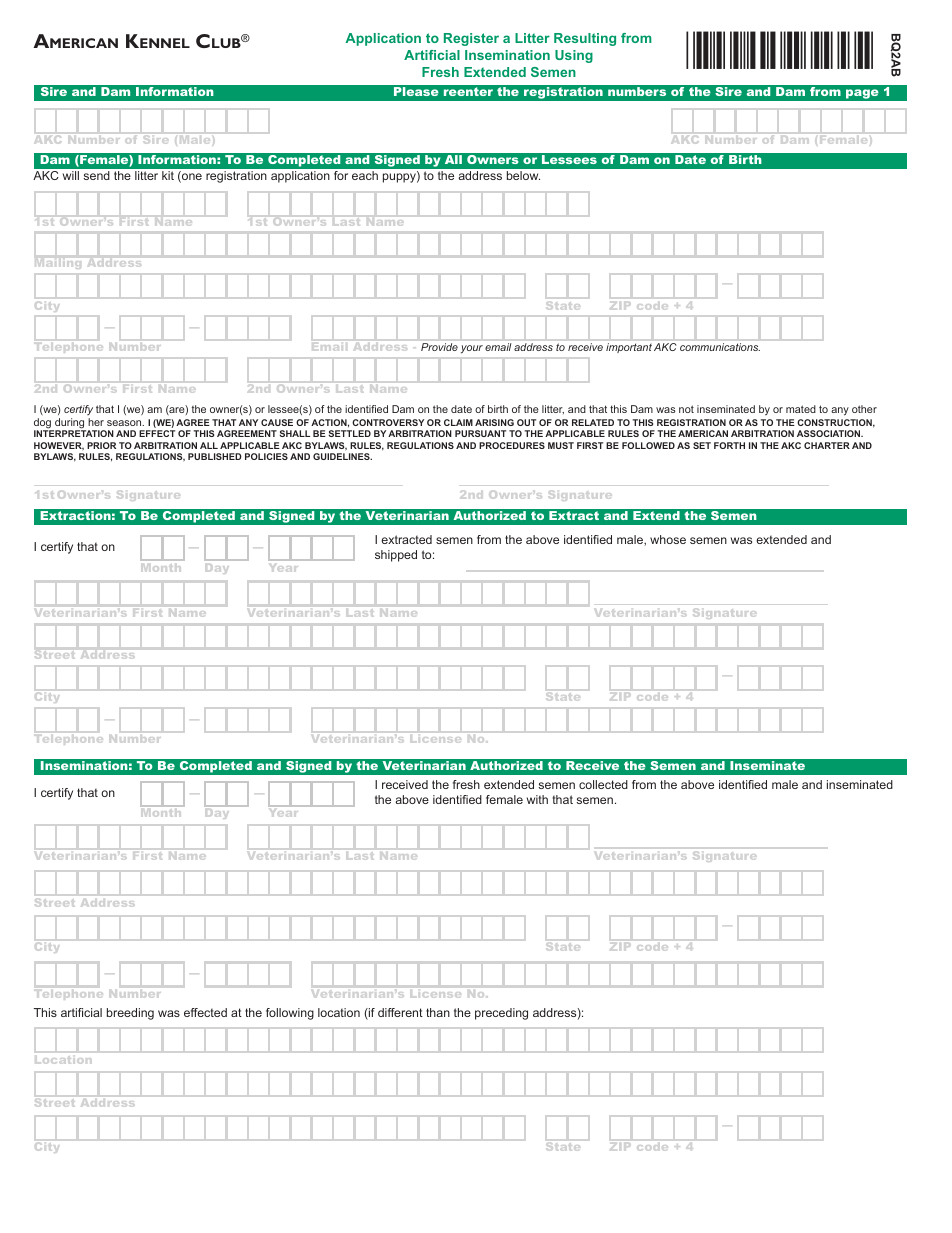  I want to click on your, so click(472, 349).
